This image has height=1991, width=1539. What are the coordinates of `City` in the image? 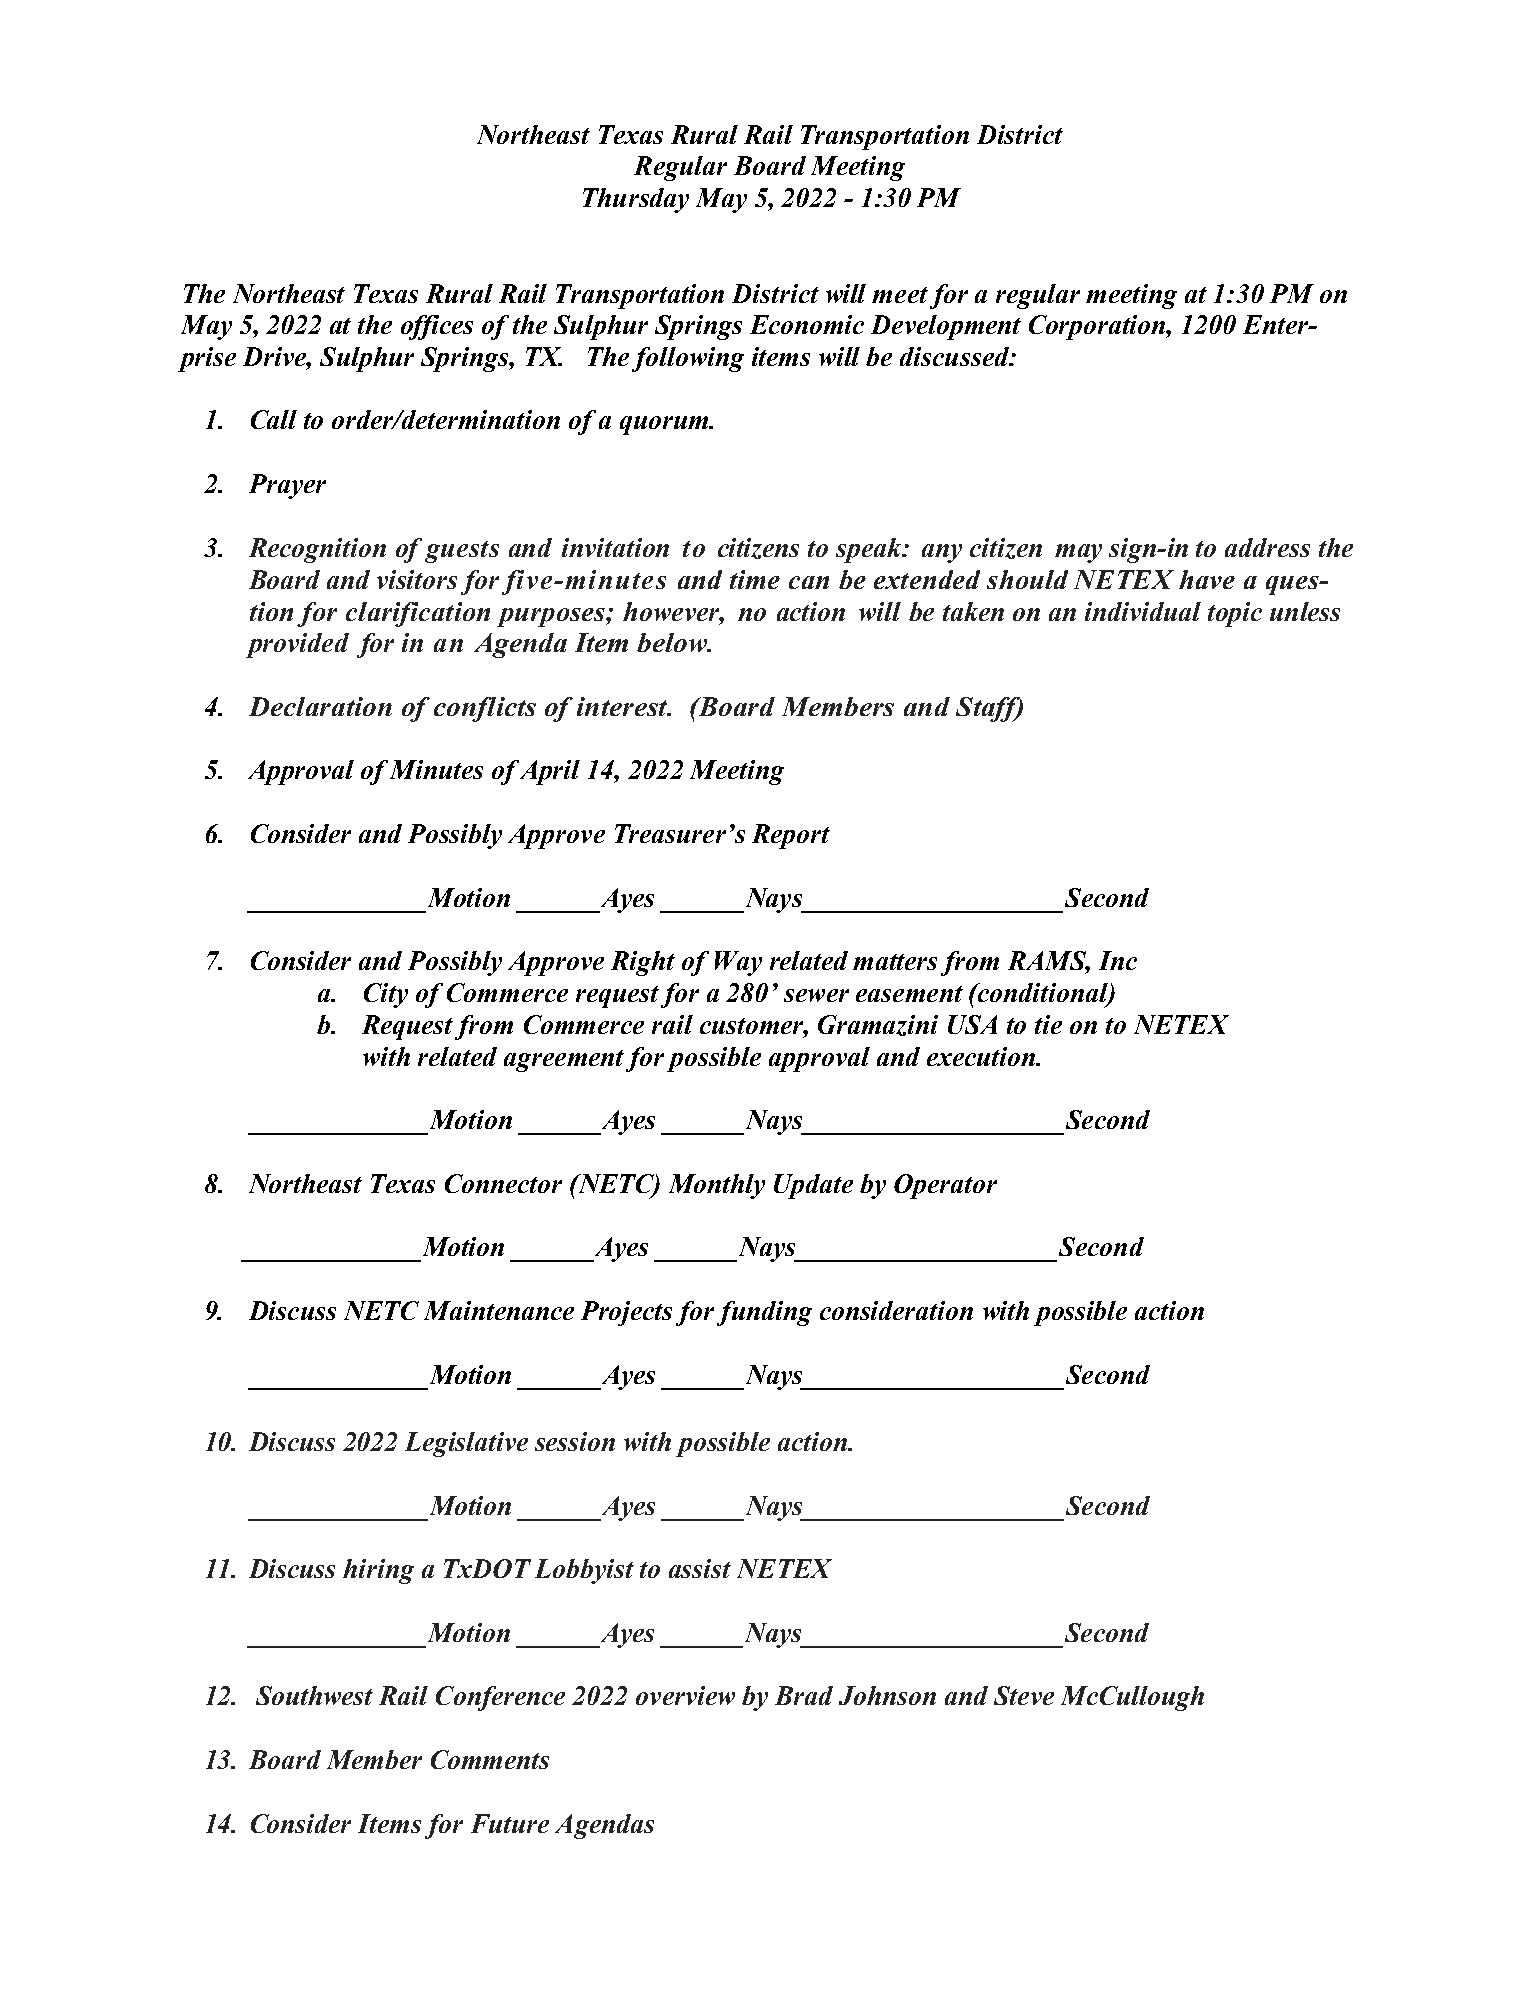 It's located at (386, 995).
